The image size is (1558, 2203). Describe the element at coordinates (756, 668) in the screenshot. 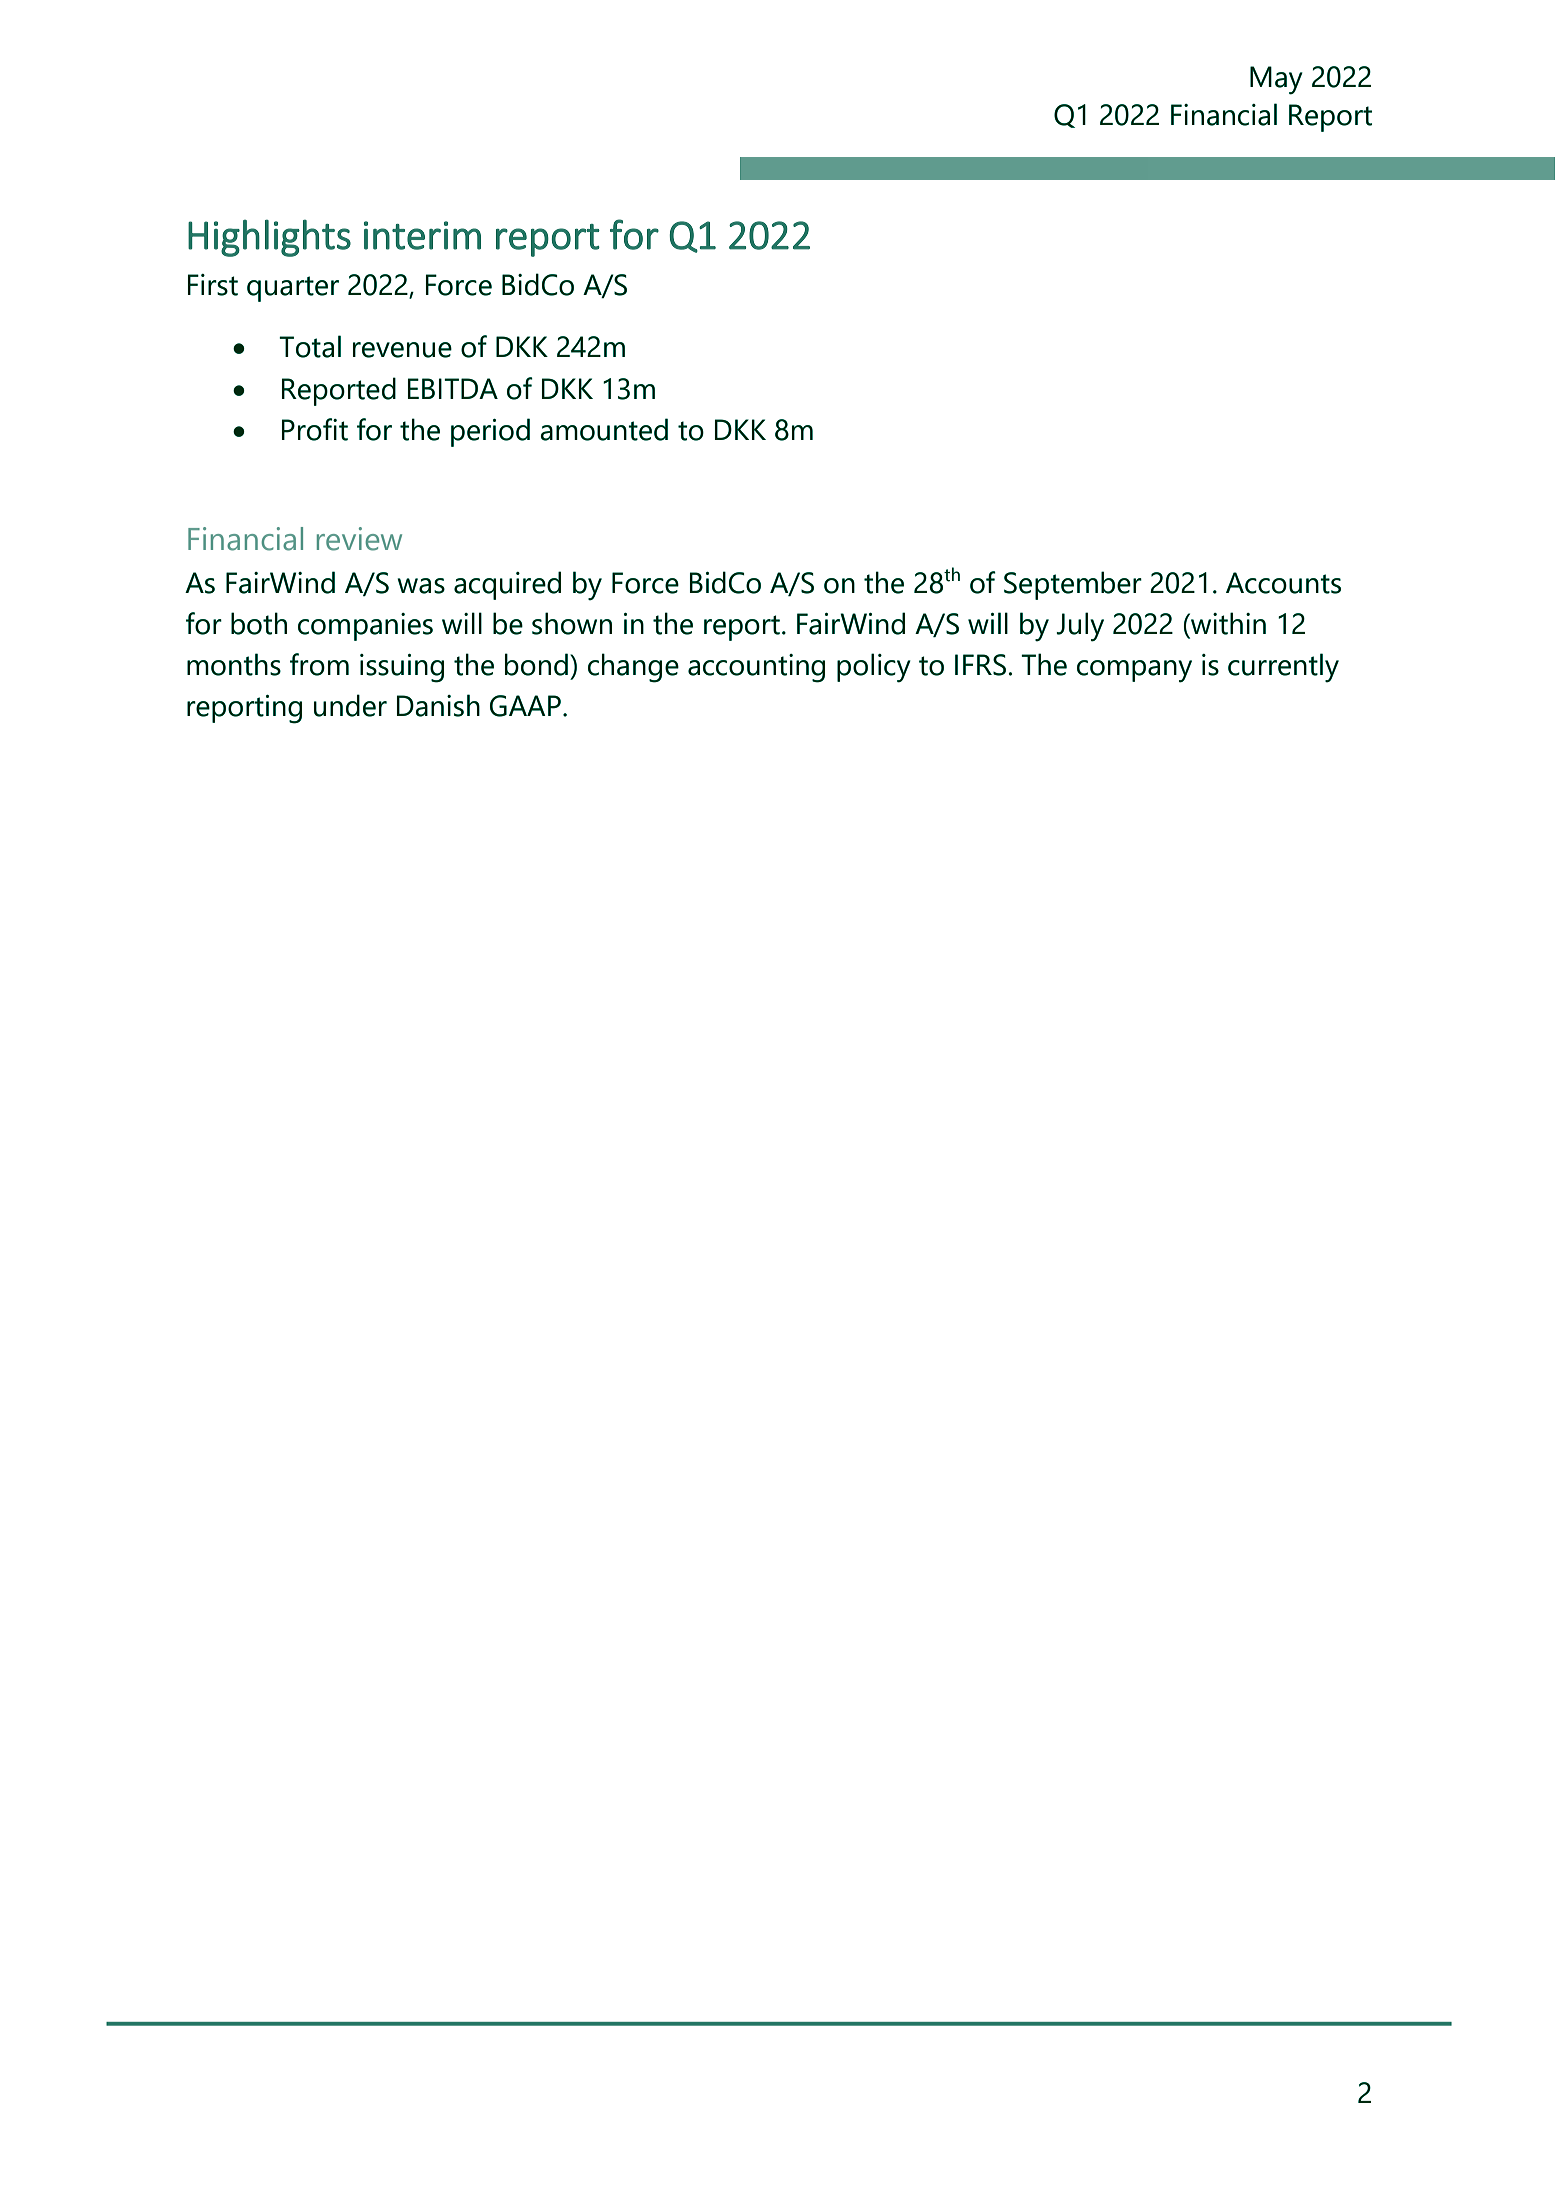

I see `accounting` at that location.
